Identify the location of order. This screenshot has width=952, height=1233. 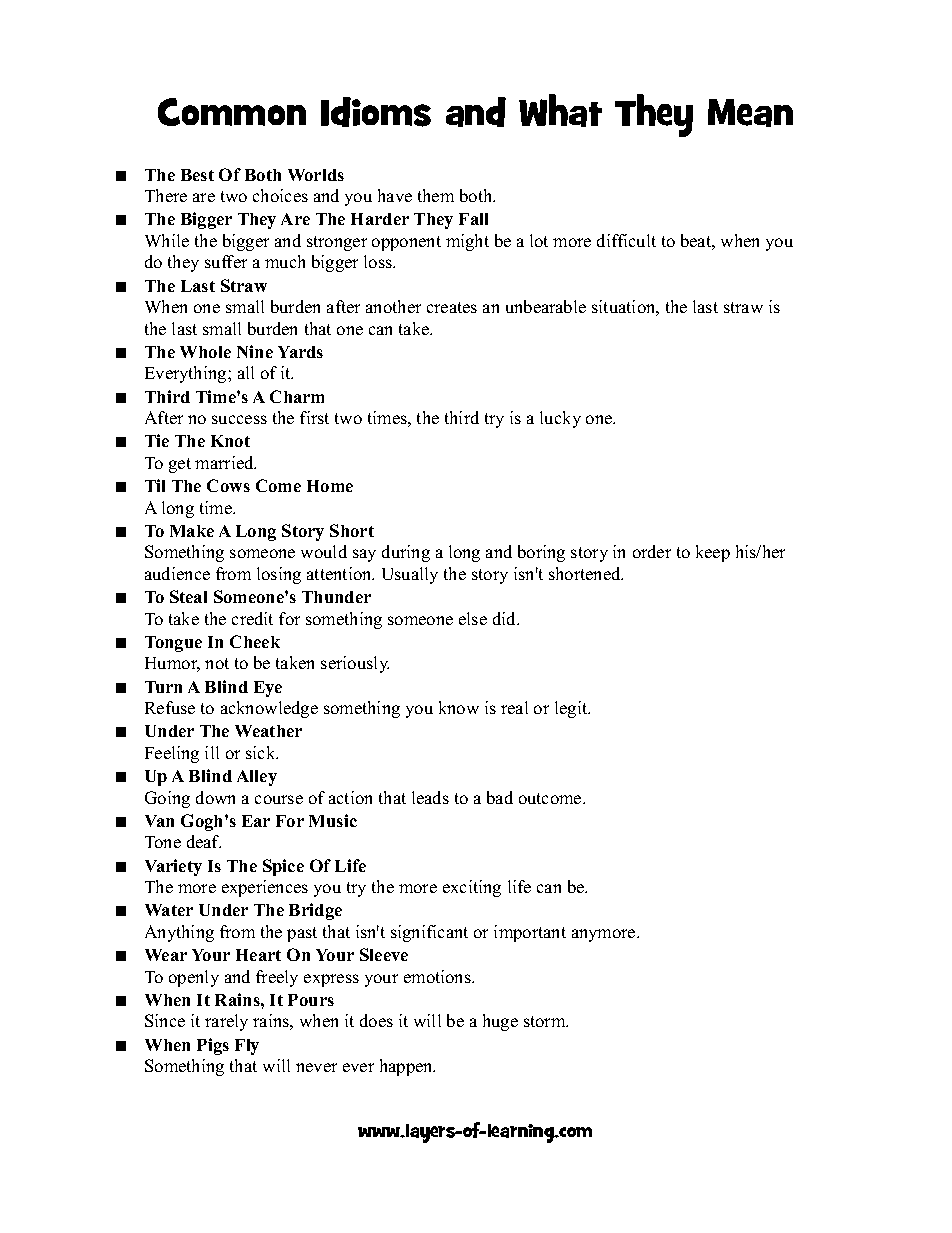
(652, 551).
